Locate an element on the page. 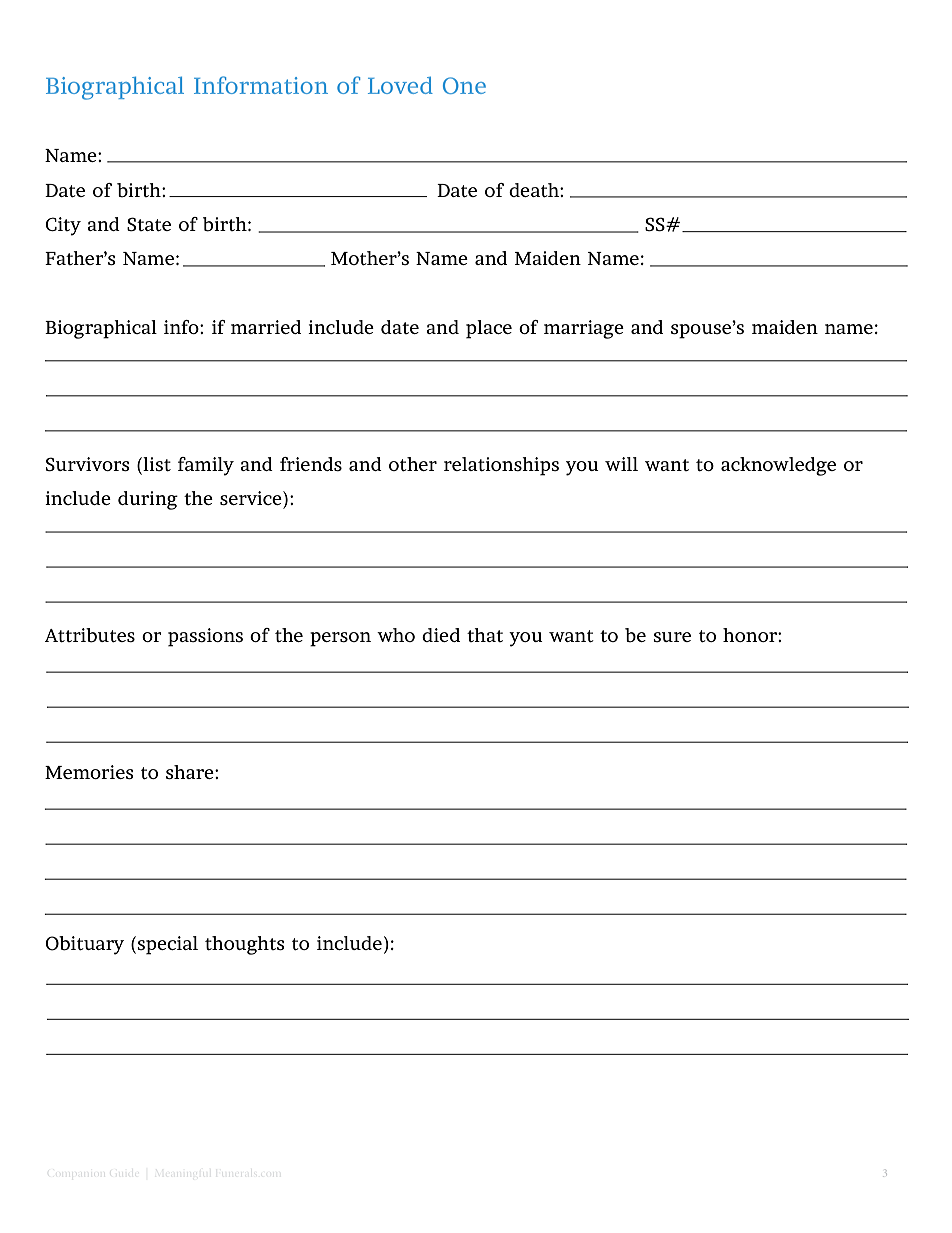 The width and height of the document is (952, 1233). One is located at coordinates (464, 85).
